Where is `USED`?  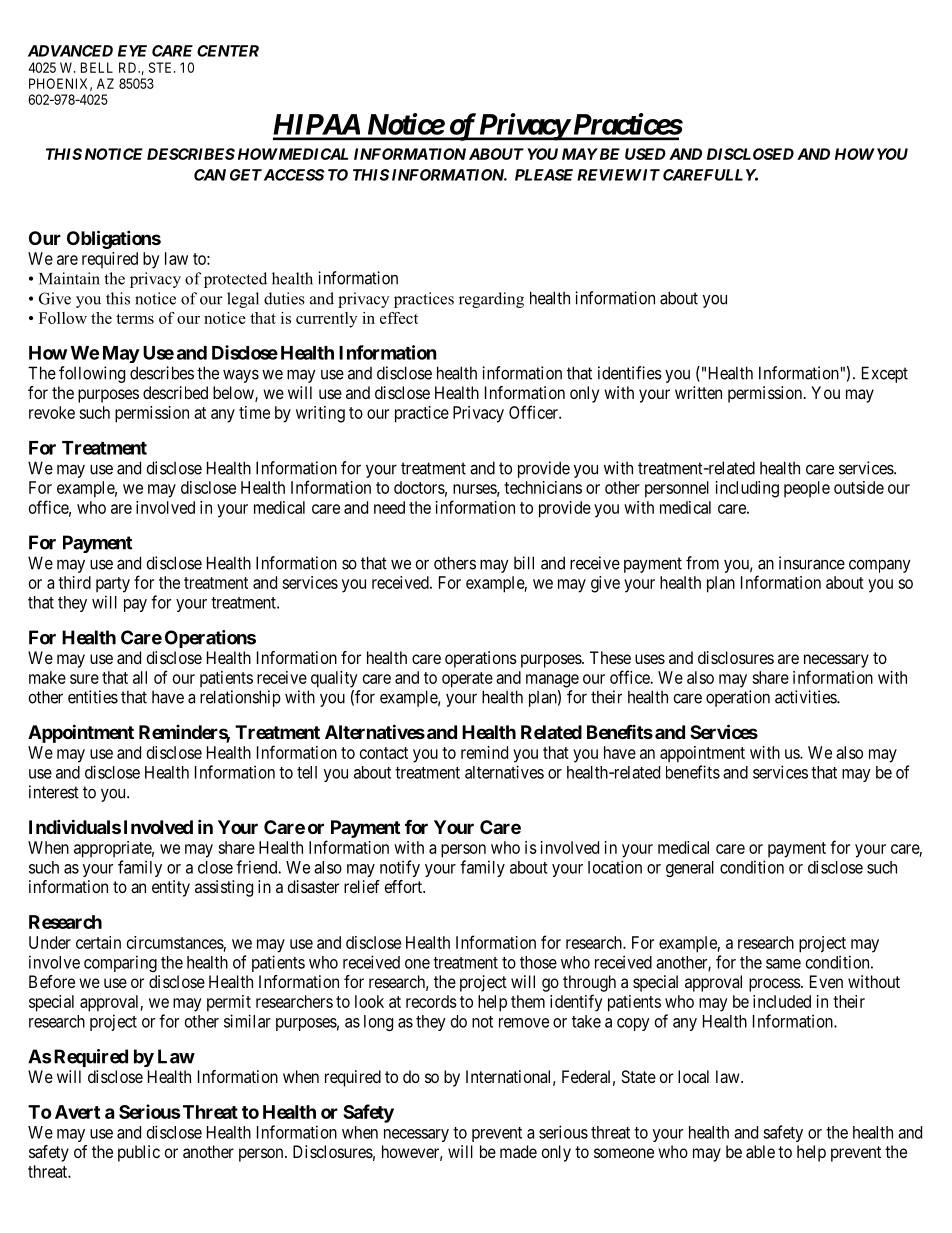 USED is located at coordinates (645, 154).
